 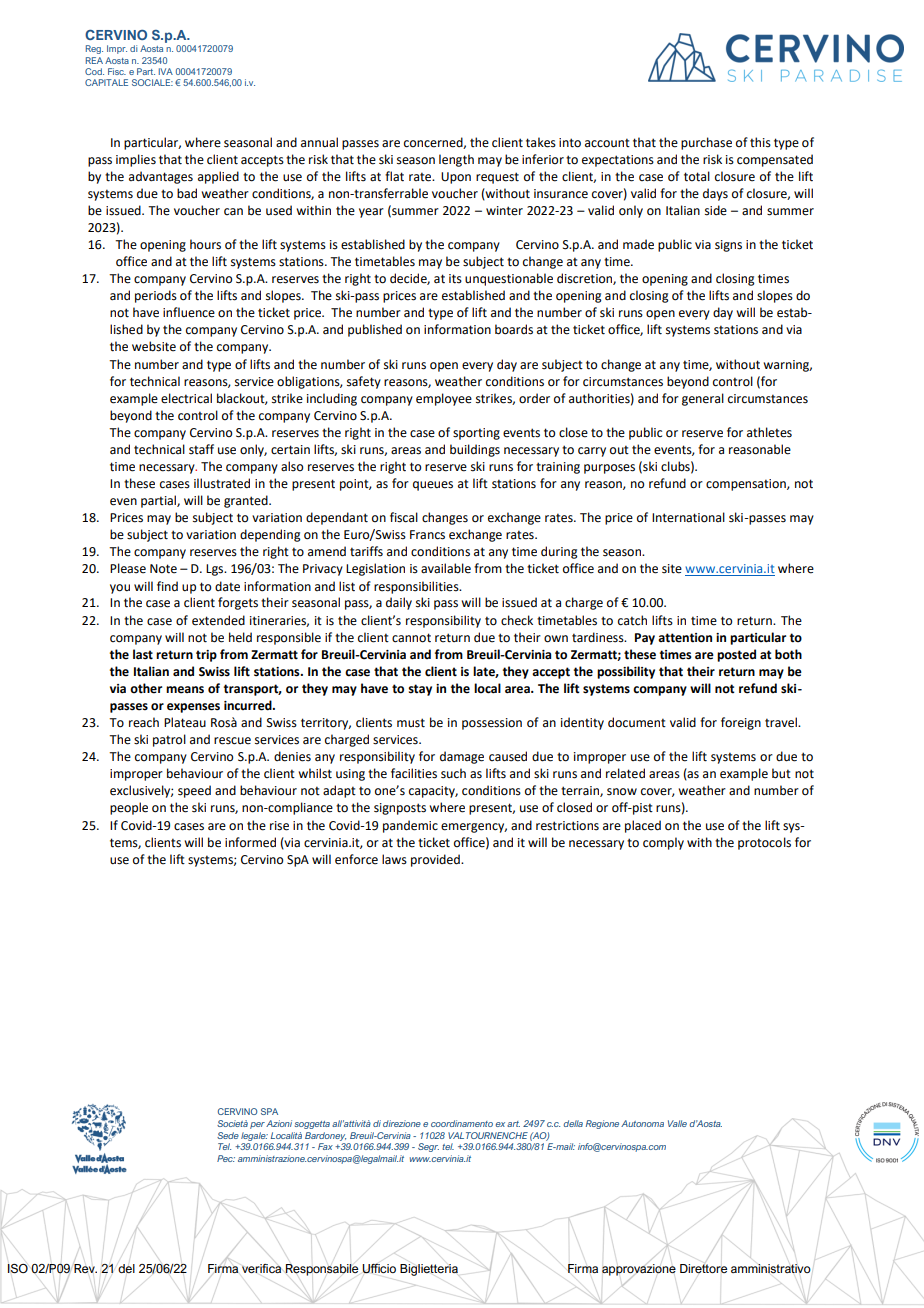 I want to click on Rev, so click(x=85, y=1268).
